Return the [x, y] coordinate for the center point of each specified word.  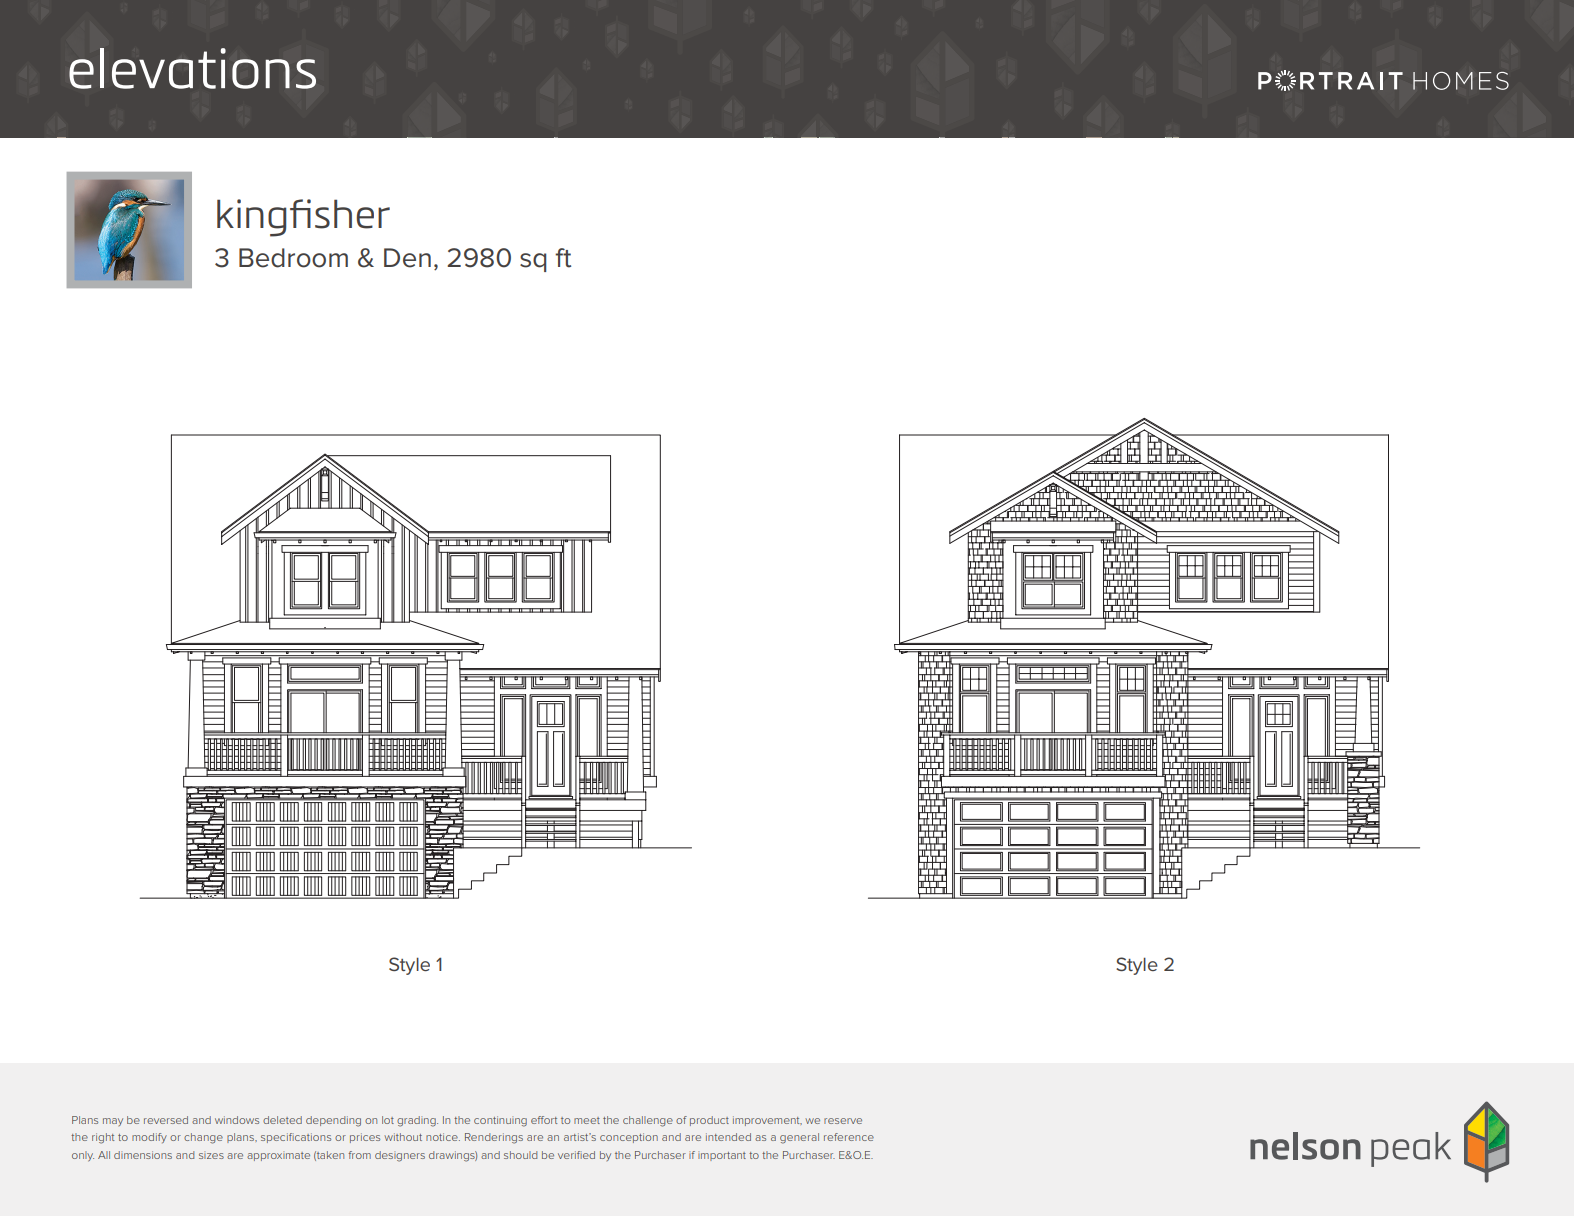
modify [149, 1138]
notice [443, 1137]
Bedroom [293, 258]
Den [407, 258]
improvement [767, 1121]
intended [728, 1137]
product [709, 1121]
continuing [500, 1121]
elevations [192, 68]
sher [352, 214]
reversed [166, 1120]
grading [417, 1121]
